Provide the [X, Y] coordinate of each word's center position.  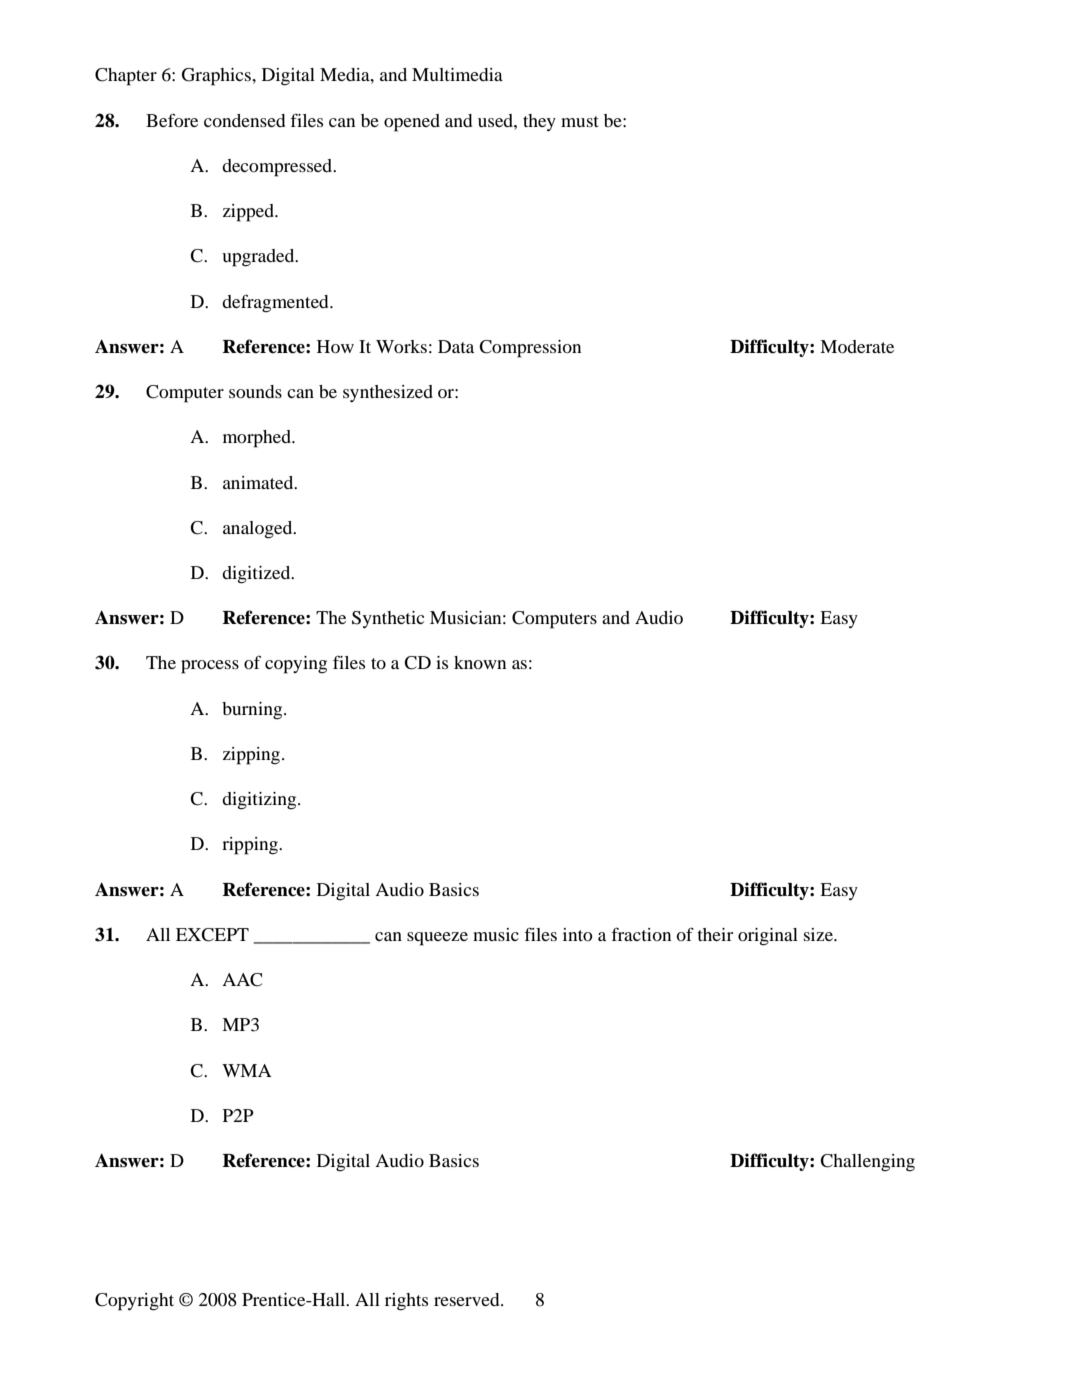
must [580, 121]
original [768, 937]
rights [406, 1302]
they [539, 122]
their [715, 934]
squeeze [437, 939]
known [480, 662]
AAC [242, 980]
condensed [244, 120]
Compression [530, 349]
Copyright [134, 1302]
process [210, 667]
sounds [255, 391]
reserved [468, 1299]
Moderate [857, 346]
